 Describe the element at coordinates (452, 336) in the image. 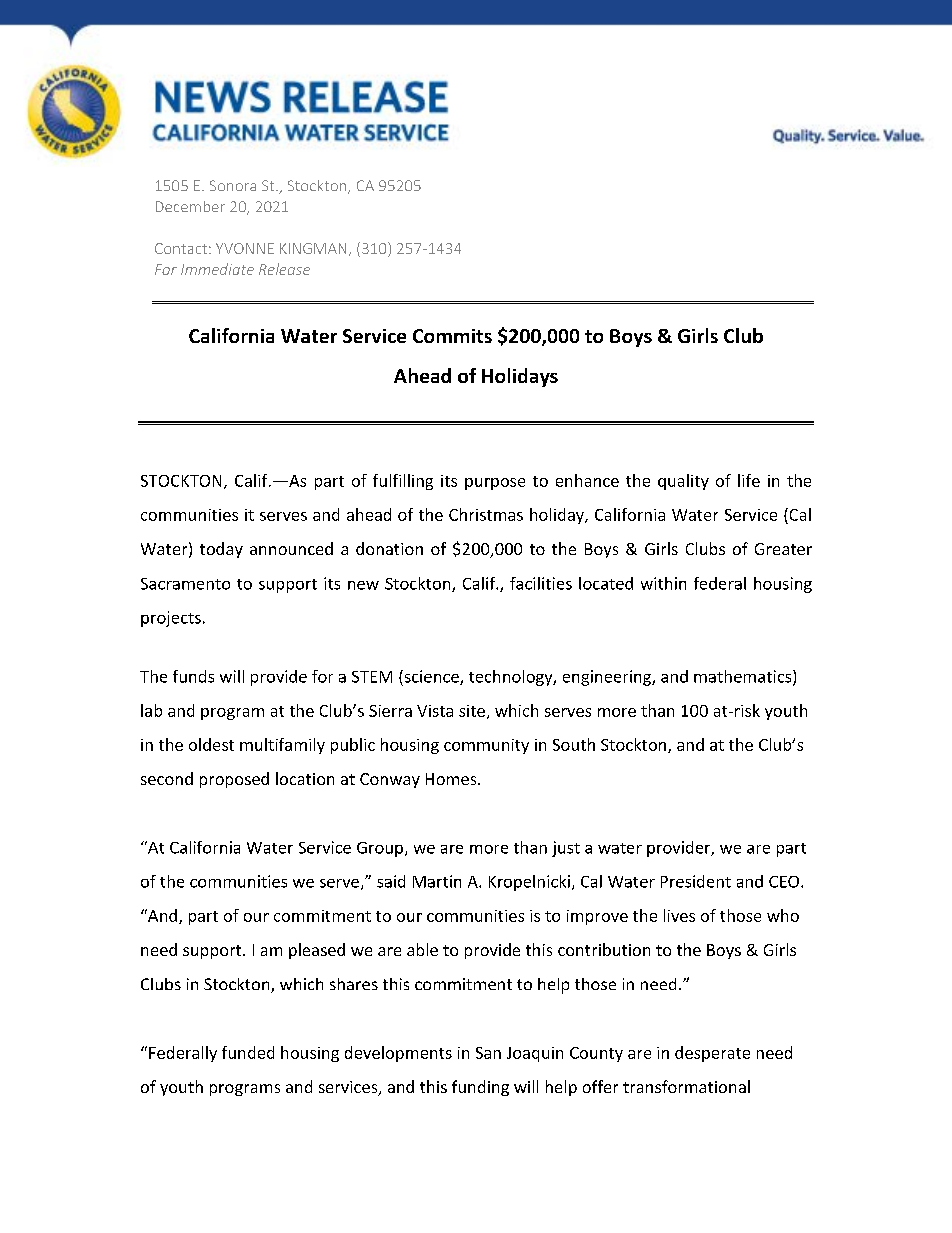

I see `Commits` at that location.
